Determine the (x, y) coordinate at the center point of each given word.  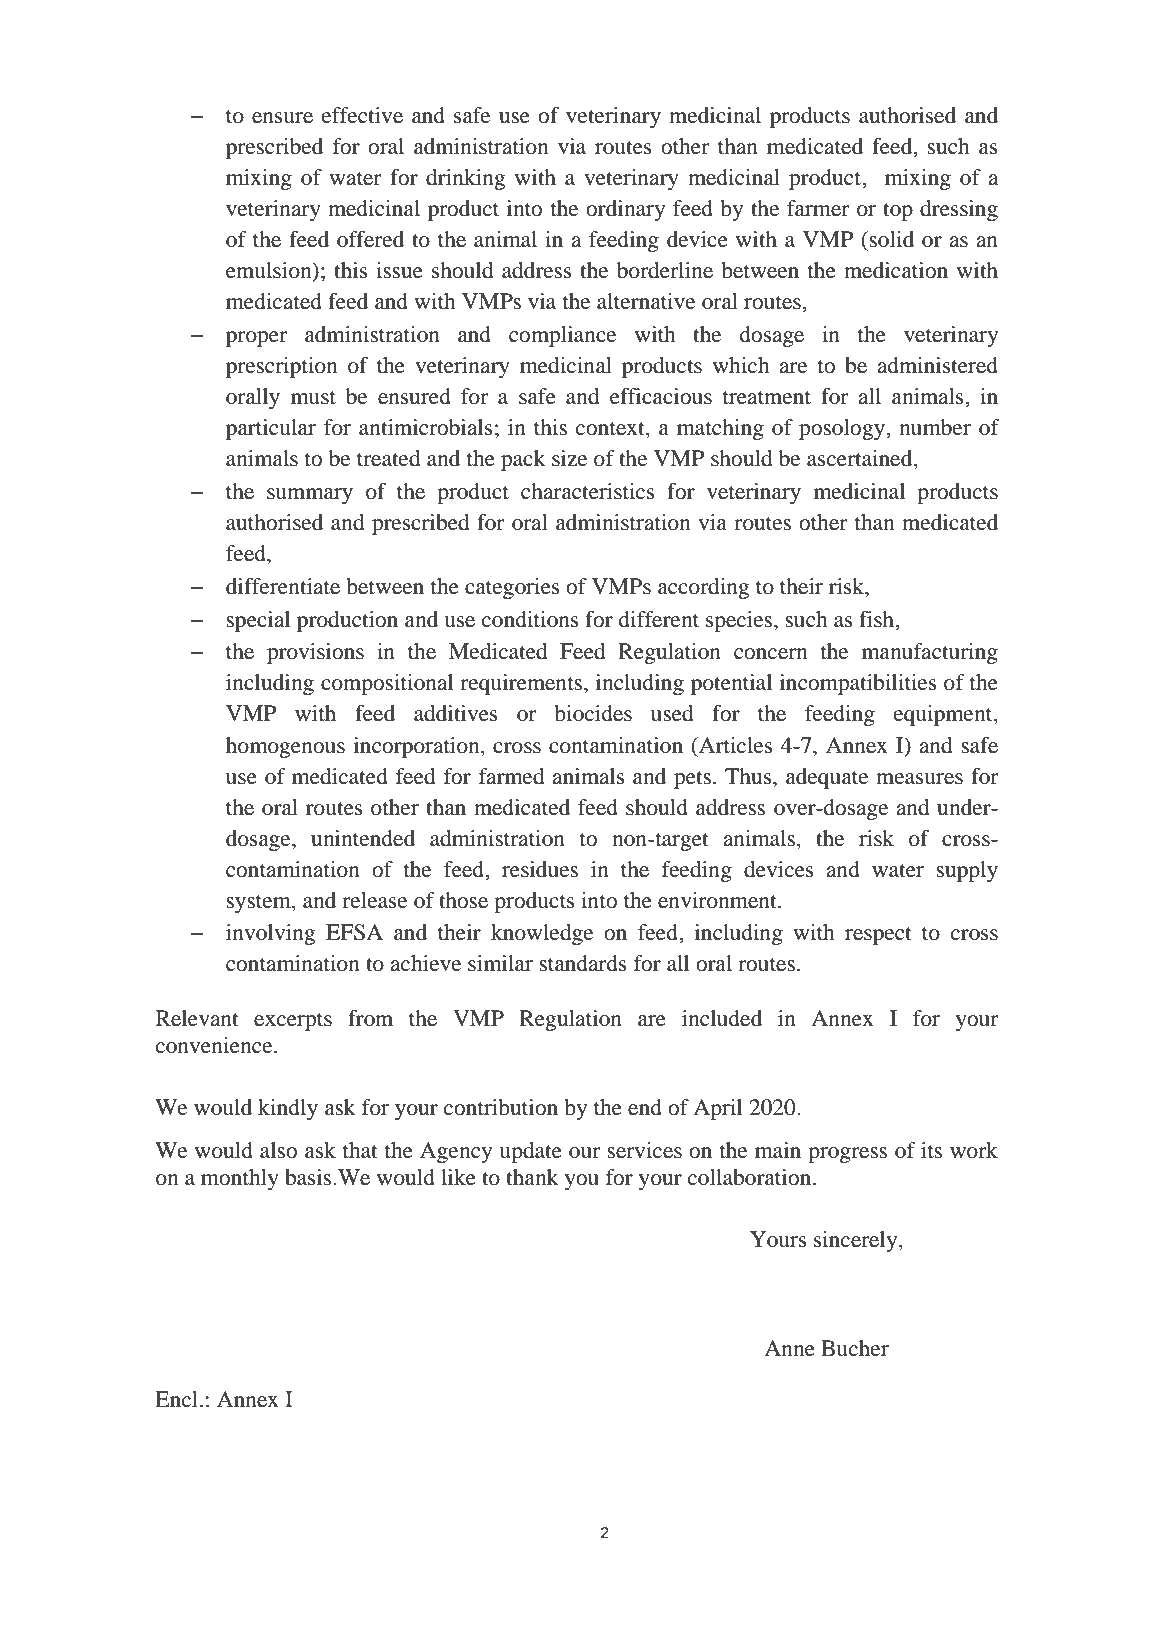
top (898, 211)
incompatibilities (858, 684)
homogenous (285, 747)
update (530, 1152)
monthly (240, 1179)
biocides (593, 713)
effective (362, 115)
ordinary (625, 210)
